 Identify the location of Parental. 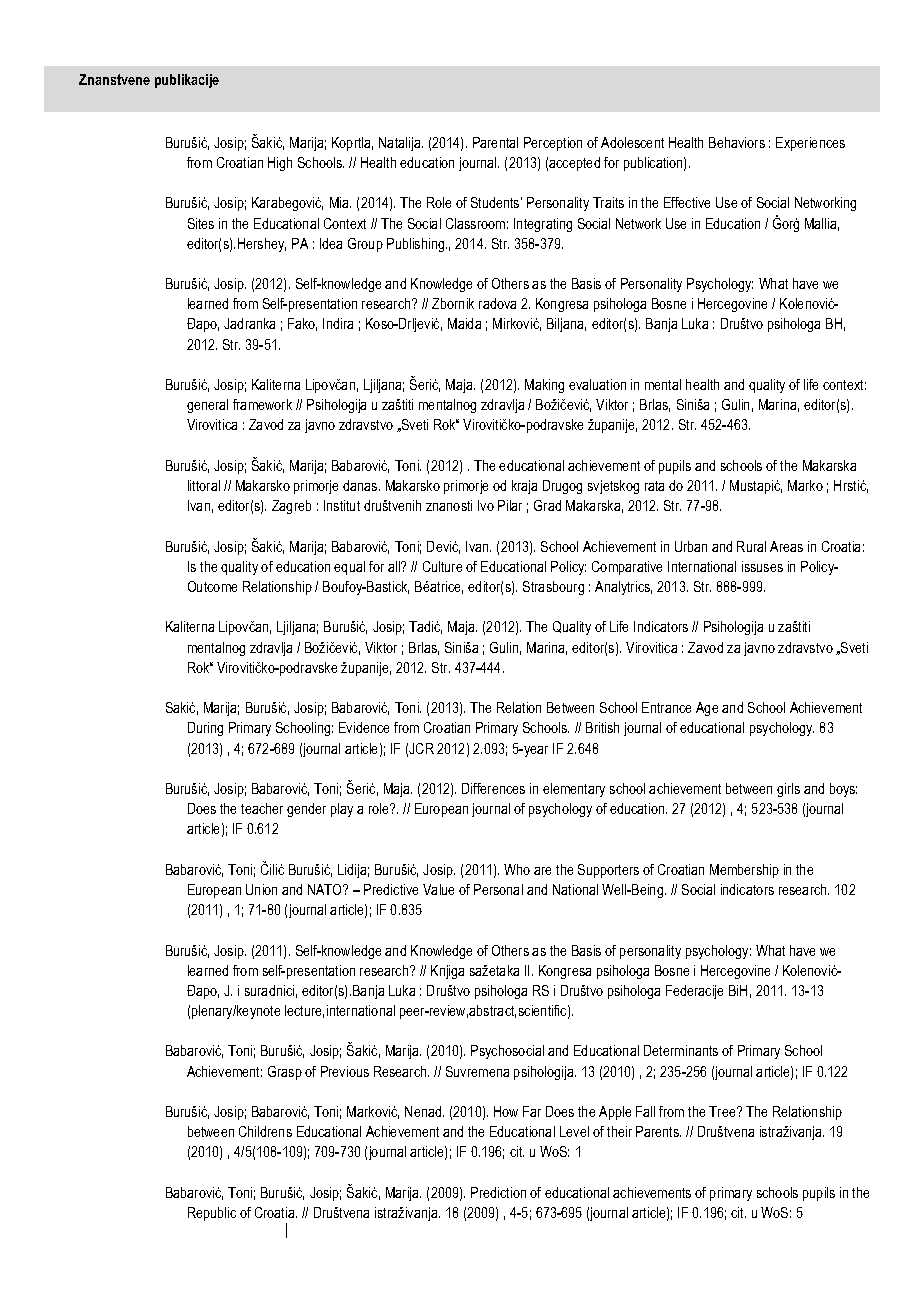
(495, 142).
